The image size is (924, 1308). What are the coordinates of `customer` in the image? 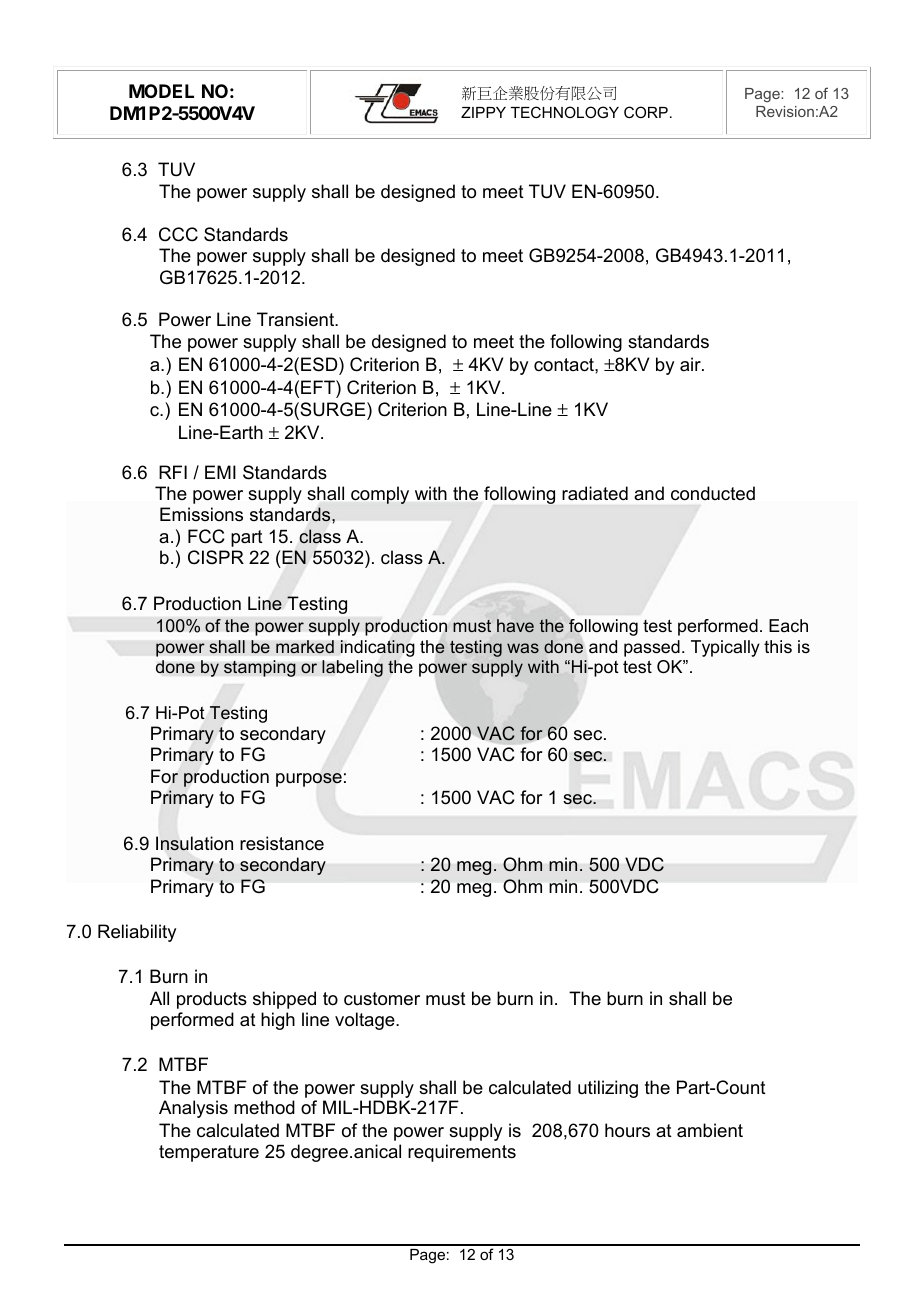 It's located at (382, 999).
